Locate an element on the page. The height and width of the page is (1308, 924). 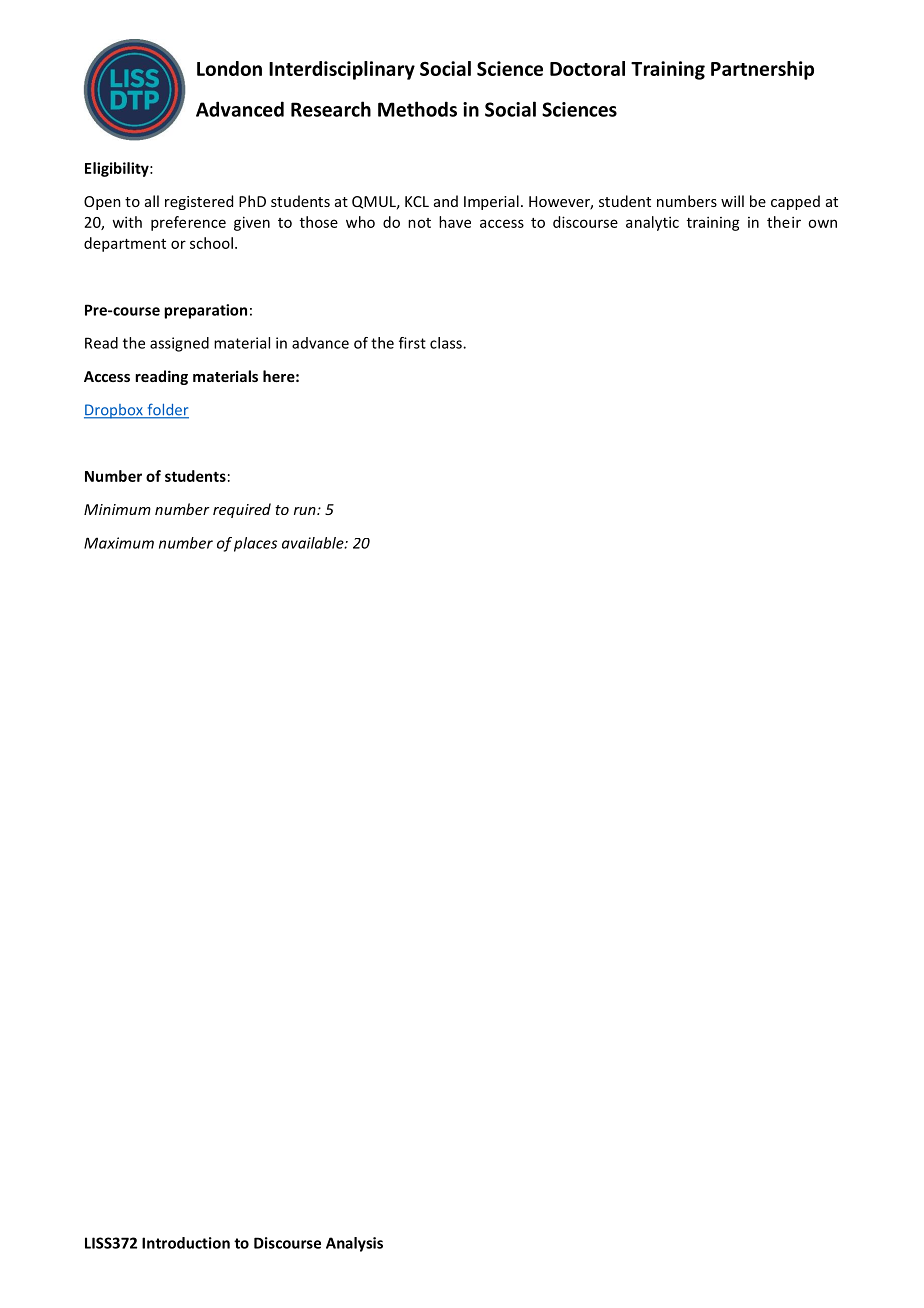
analytic is located at coordinates (652, 223).
